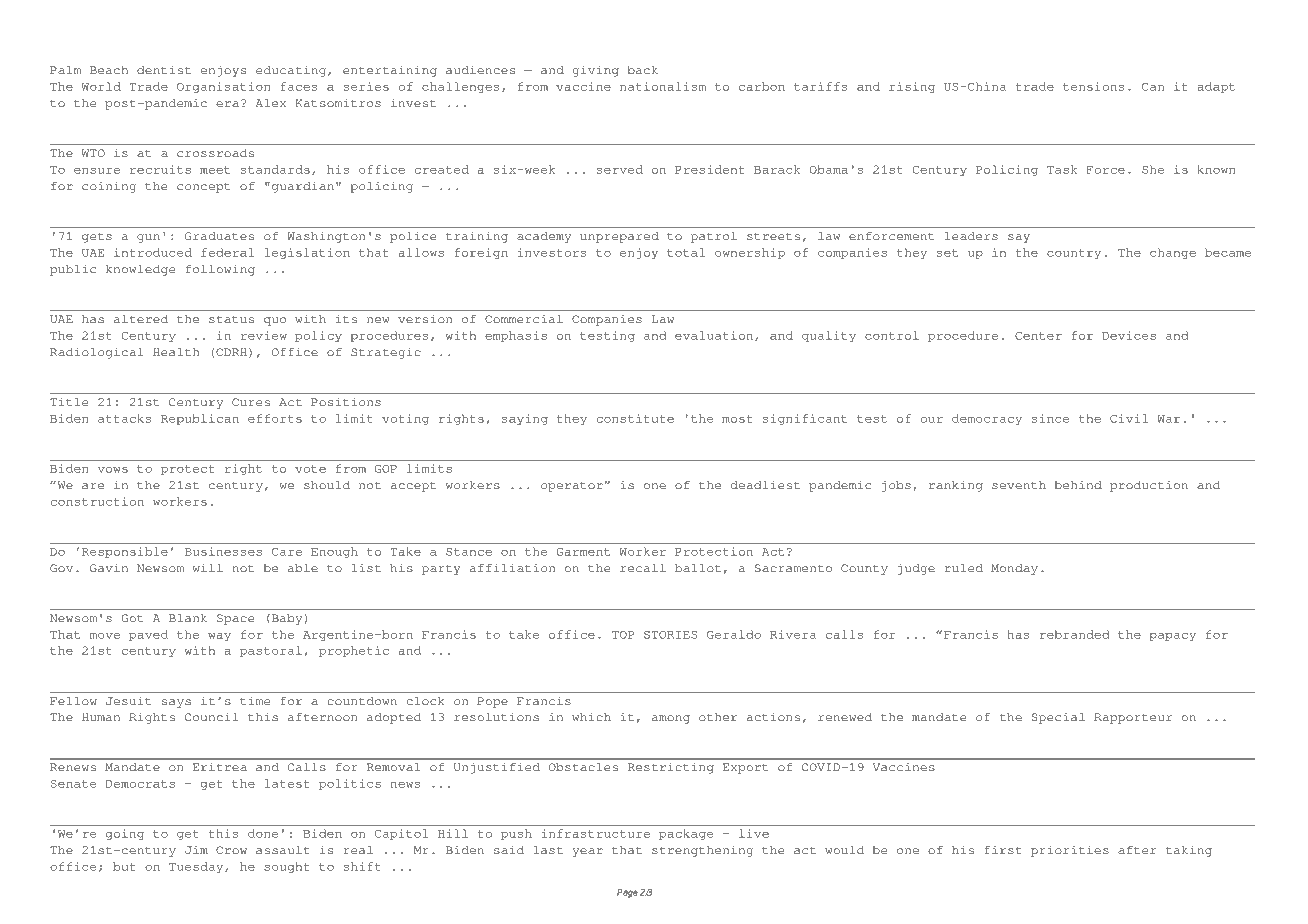 The height and width of the page is (924, 1308). I want to click on operator, so click(572, 487).
